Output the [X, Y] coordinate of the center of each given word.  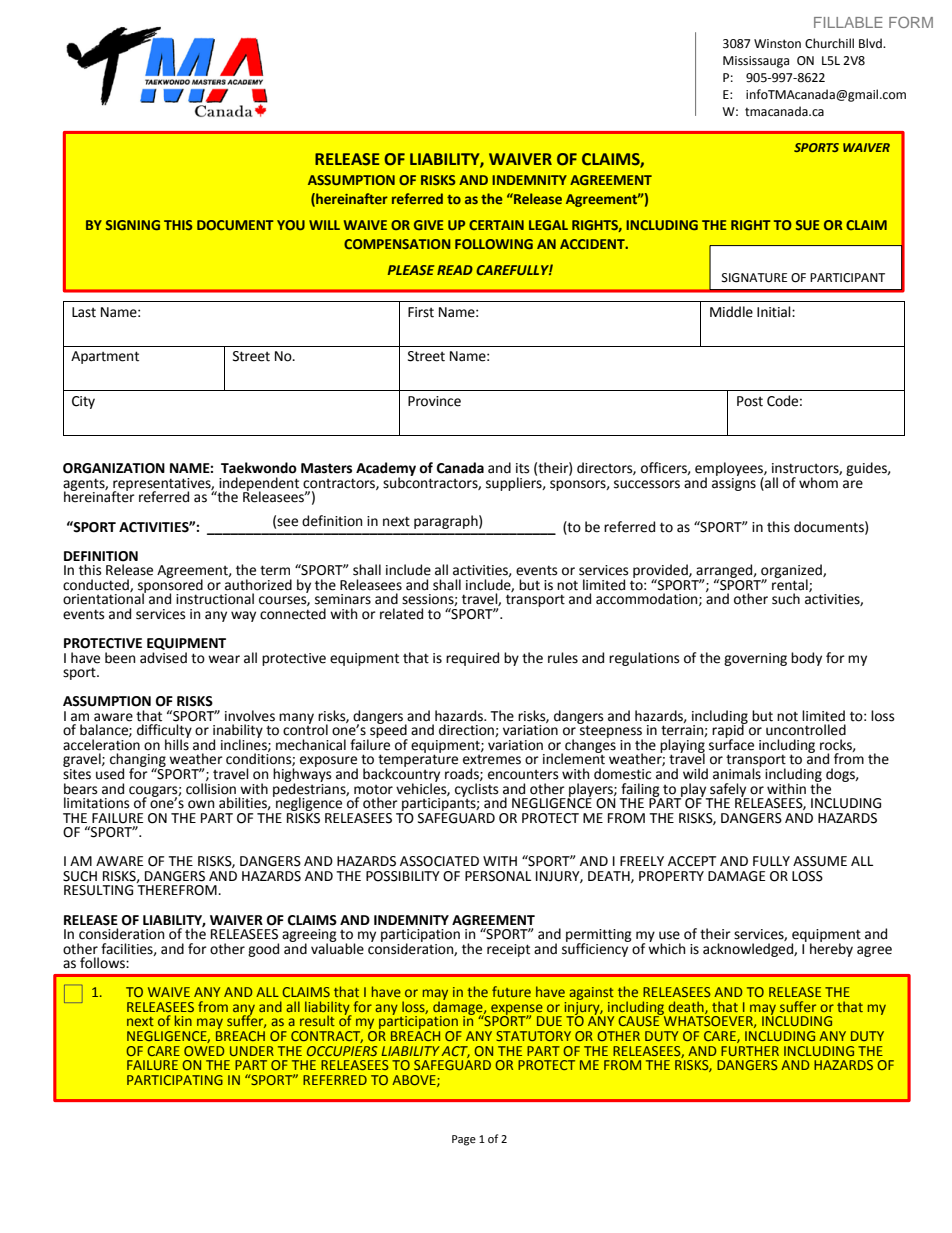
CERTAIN [496, 225]
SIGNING [133, 225]
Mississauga [756, 62]
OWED [204, 1051]
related [401, 614]
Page [464, 1140]
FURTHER [750, 1051]
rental [791, 584]
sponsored [170, 586]
